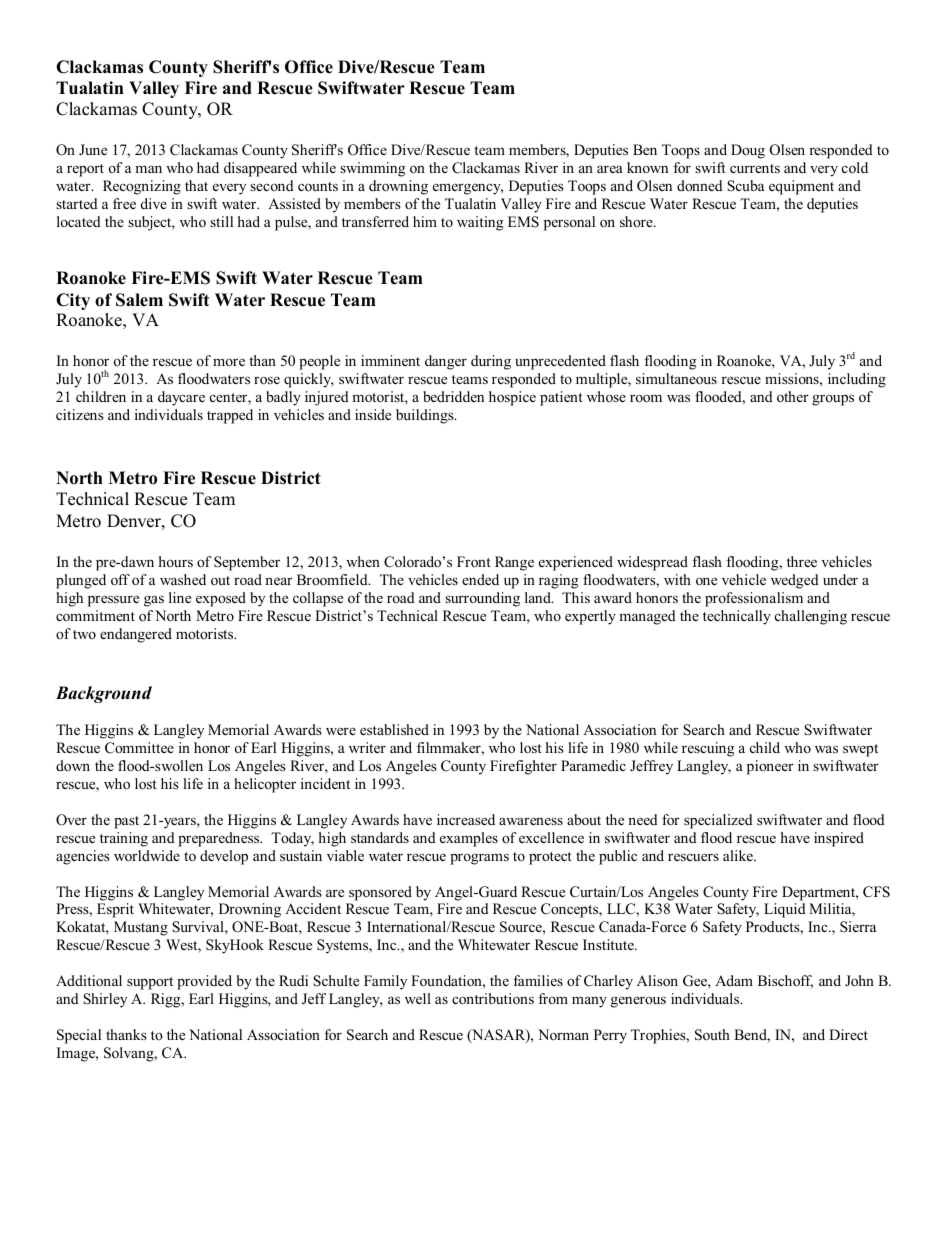  I want to click on trapped, so click(230, 416).
